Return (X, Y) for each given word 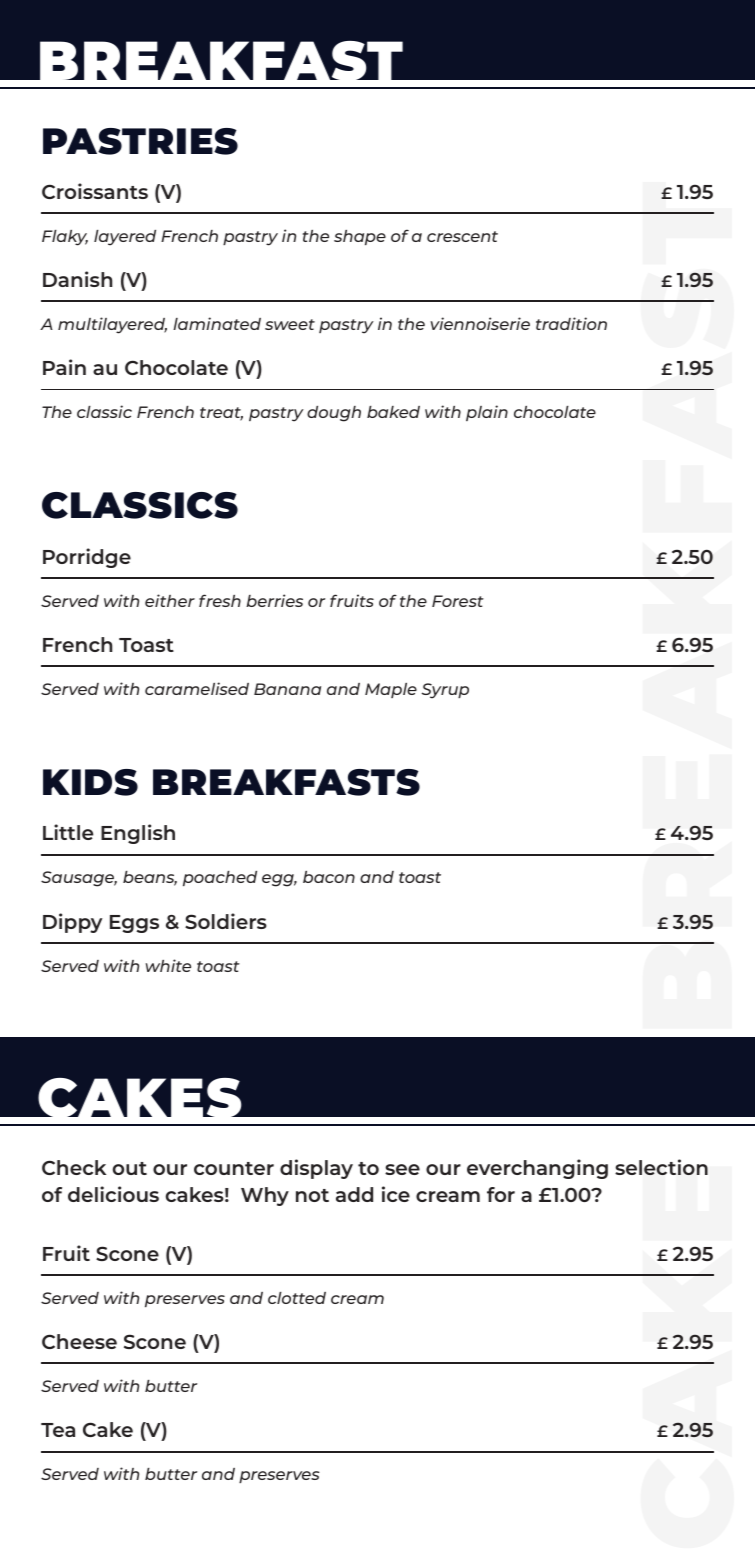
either (170, 600)
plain (487, 413)
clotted (297, 1298)
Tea (58, 1430)
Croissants (95, 191)
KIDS (90, 782)
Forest (458, 601)
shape (360, 237)
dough (334, 414)
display (316, 1169)
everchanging (537, 1169)
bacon (329, 877)
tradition (571, 323)
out (130, 1168)
